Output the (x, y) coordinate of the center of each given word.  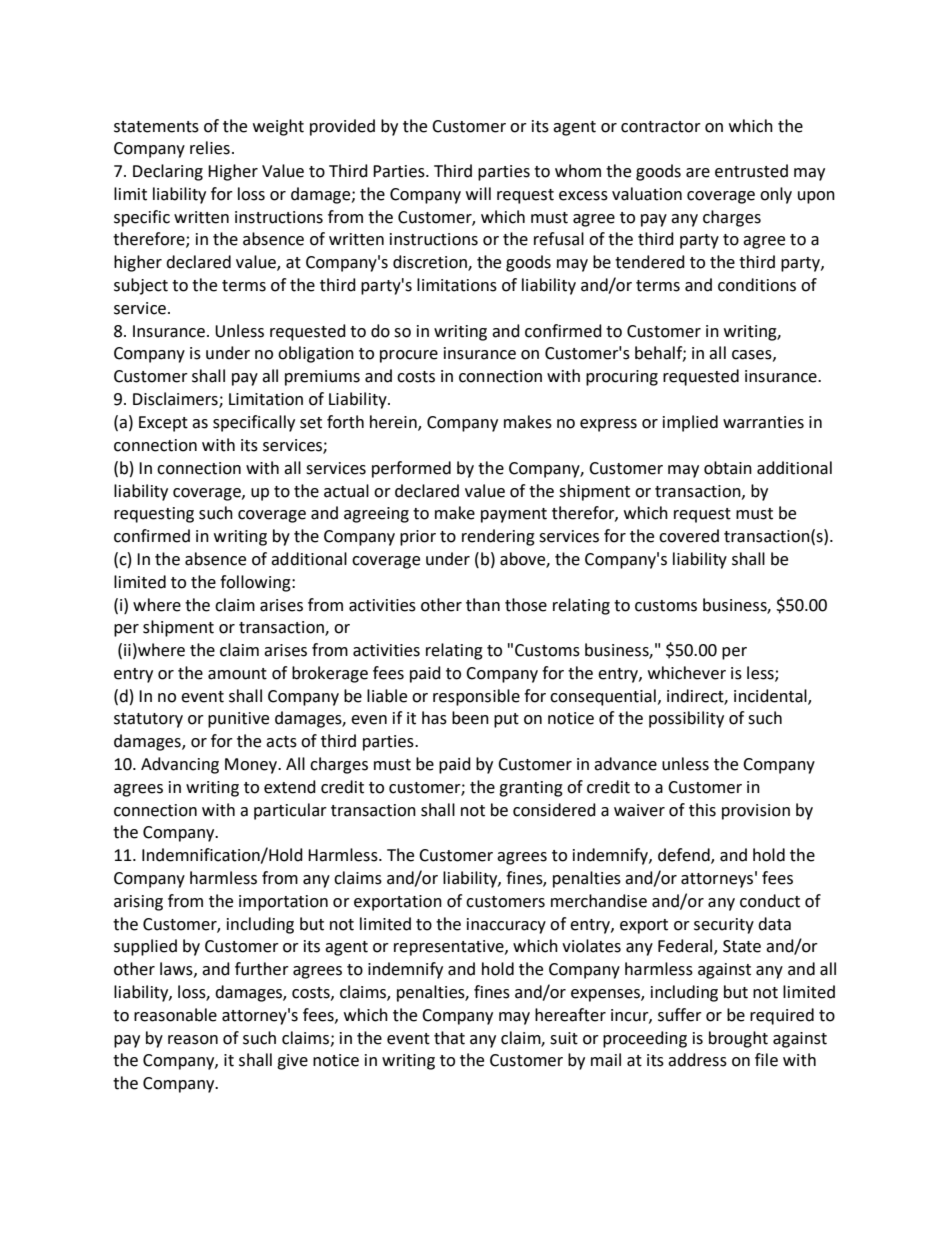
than (483, 605)
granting (531, 789)
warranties (763, 422)
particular (290, 811)
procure (409, 356)
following (256, 583)
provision (756, 812)
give (292, 1062)
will (478, 193)
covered (689, 536)
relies (210, 148)
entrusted (751, 171)
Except (163, 424)
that (449, 1038)
